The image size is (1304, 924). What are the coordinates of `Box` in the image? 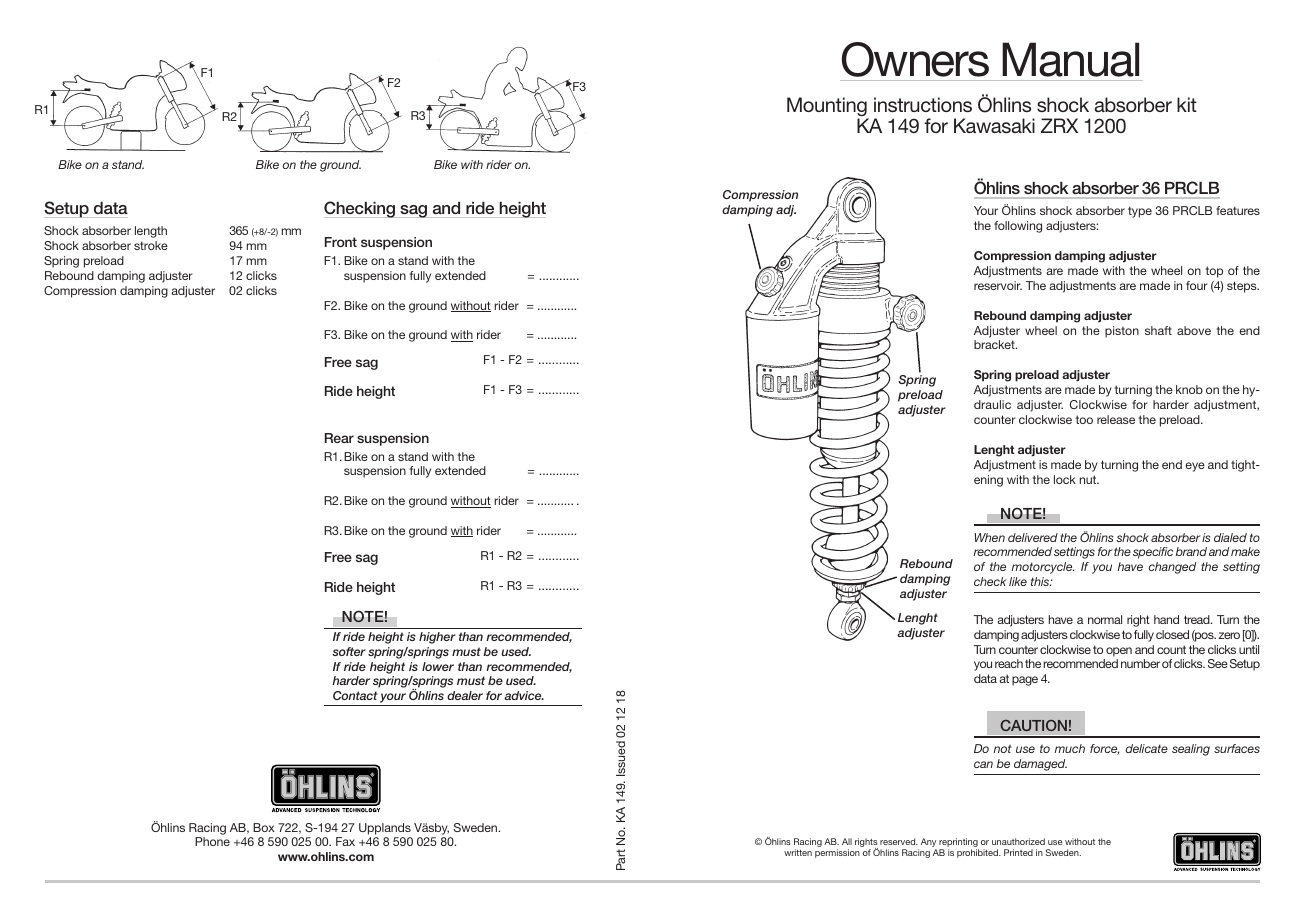 It's located at (264, 827).
